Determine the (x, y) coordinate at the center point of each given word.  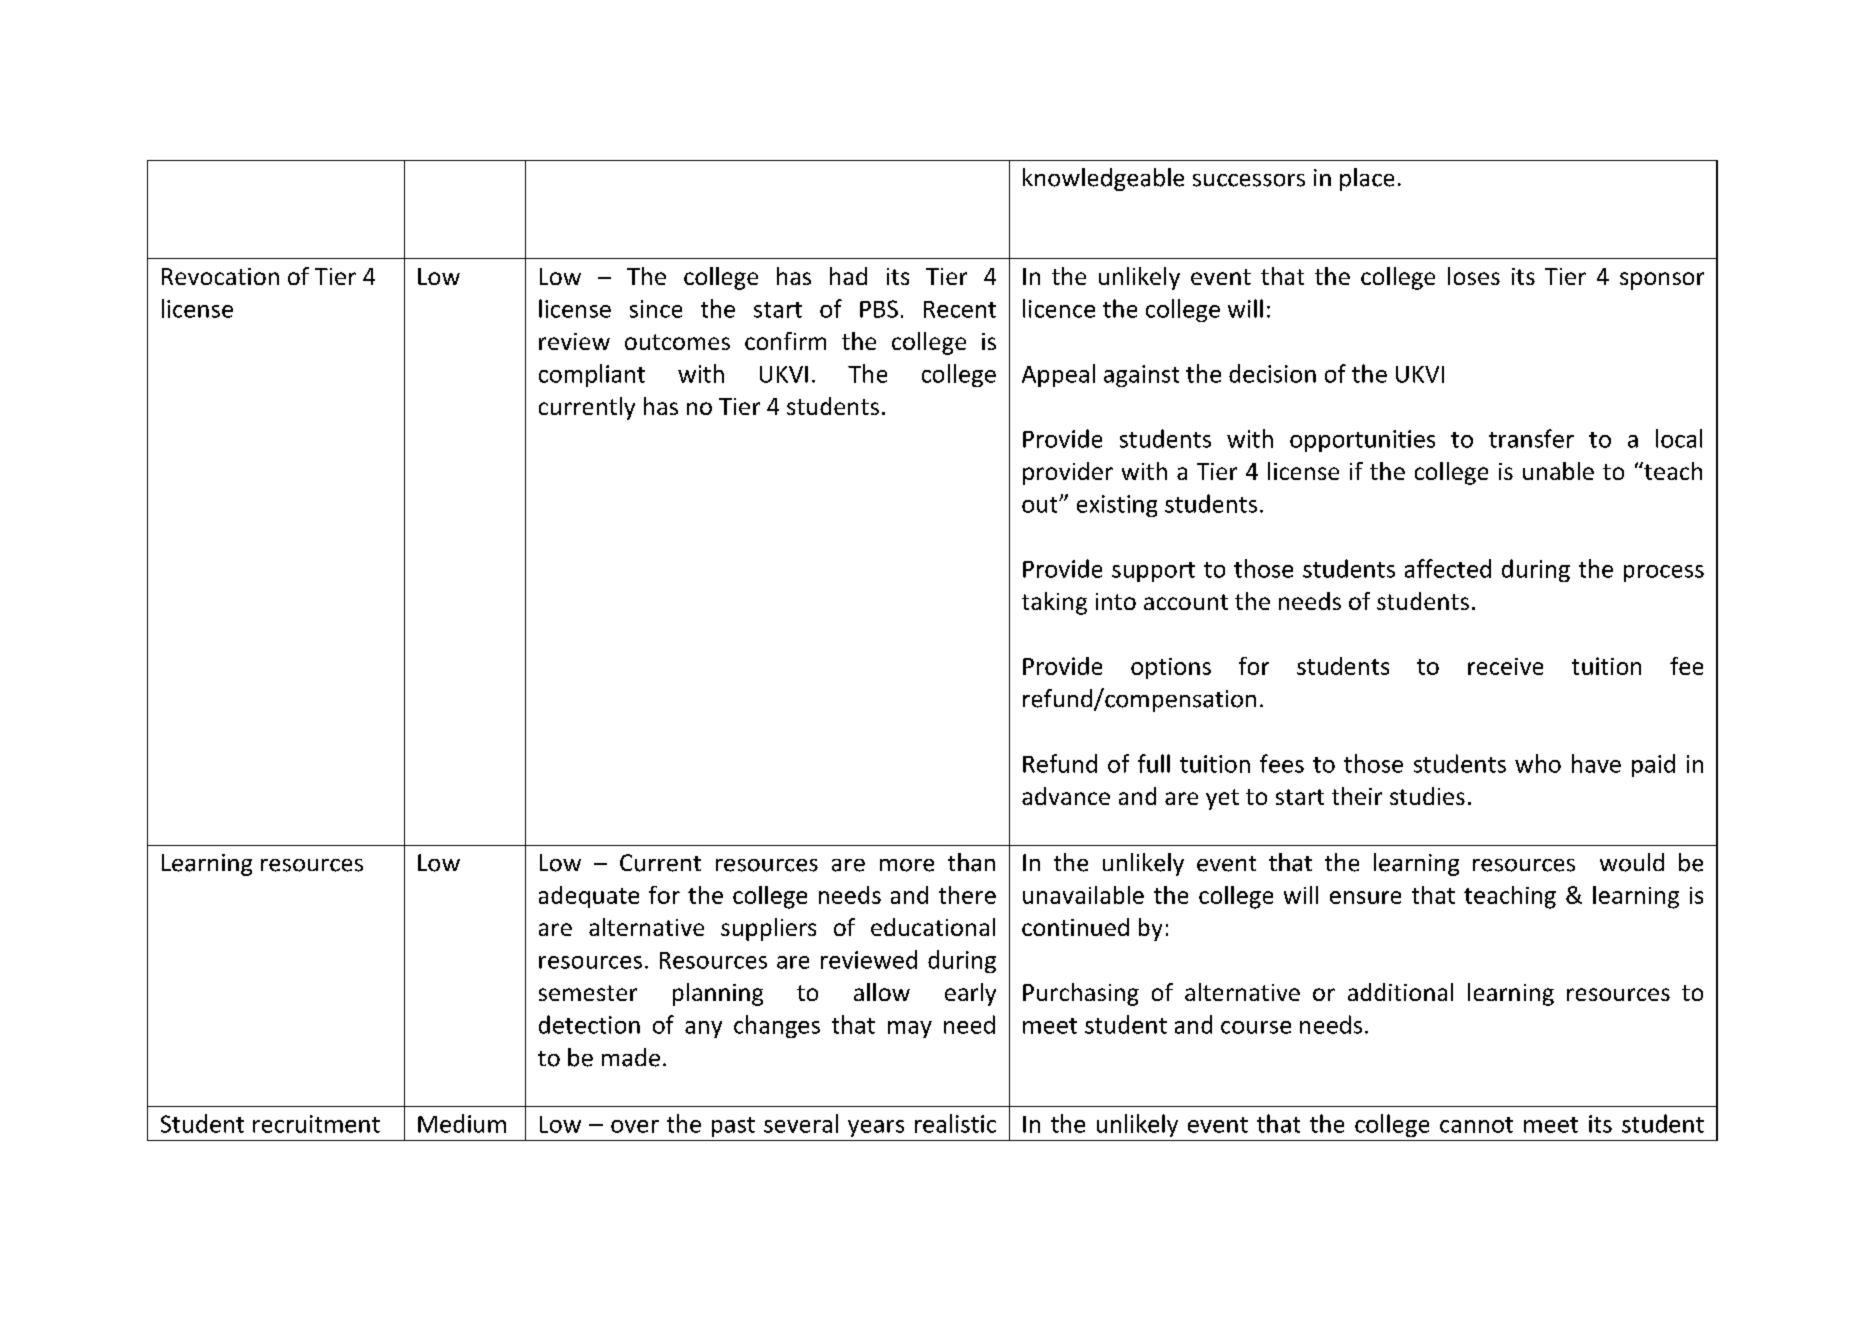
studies (1427, 796)
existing (1117, 506)
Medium (462, 1123)
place (1367, 179)
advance (1066, 796)
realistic (955, 1123)
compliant (592, 375)
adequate (589, 897)
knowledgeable (1103, 179)
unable (1558, 471)
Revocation (220, 276)
